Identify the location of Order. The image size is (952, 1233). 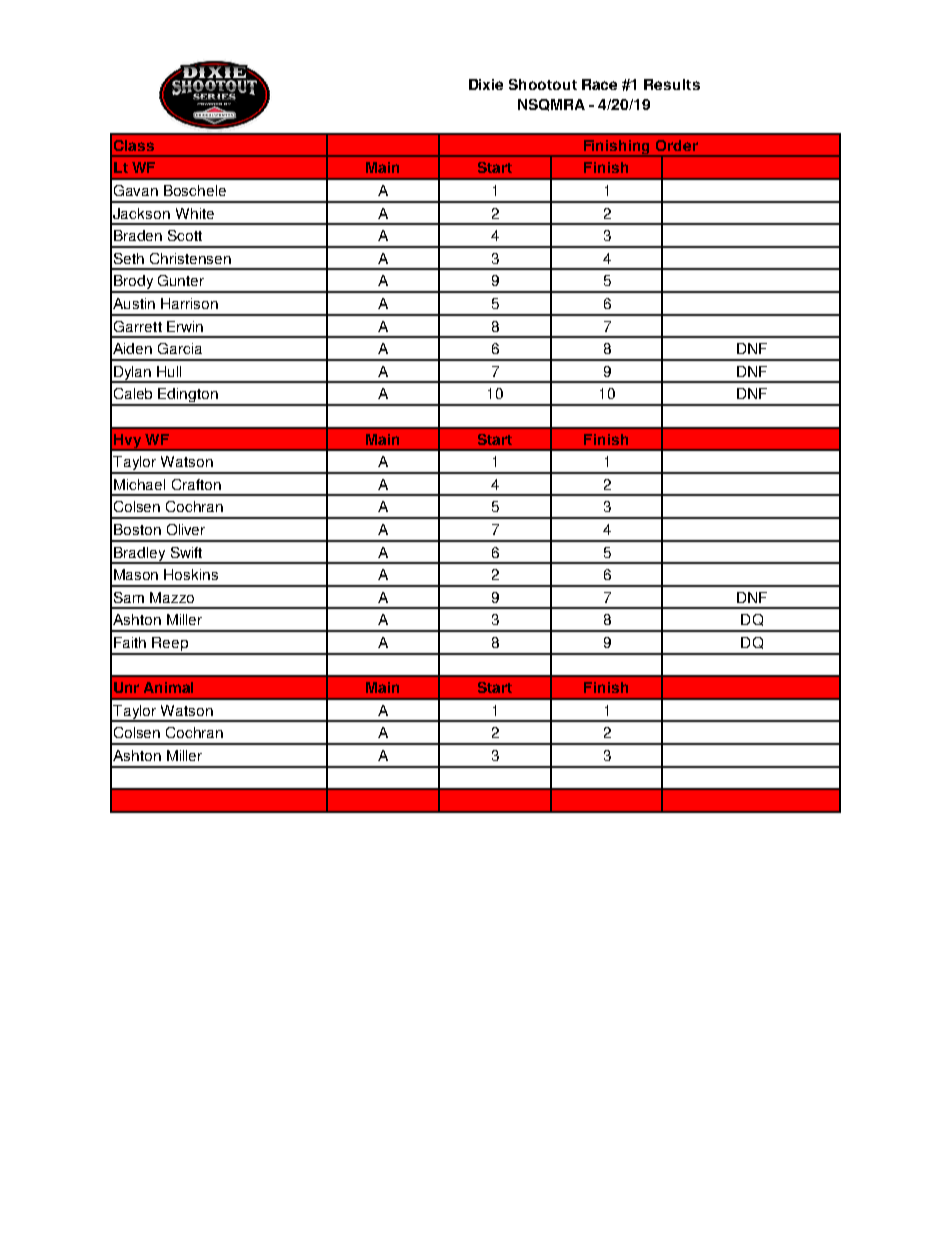
(677, 145).
